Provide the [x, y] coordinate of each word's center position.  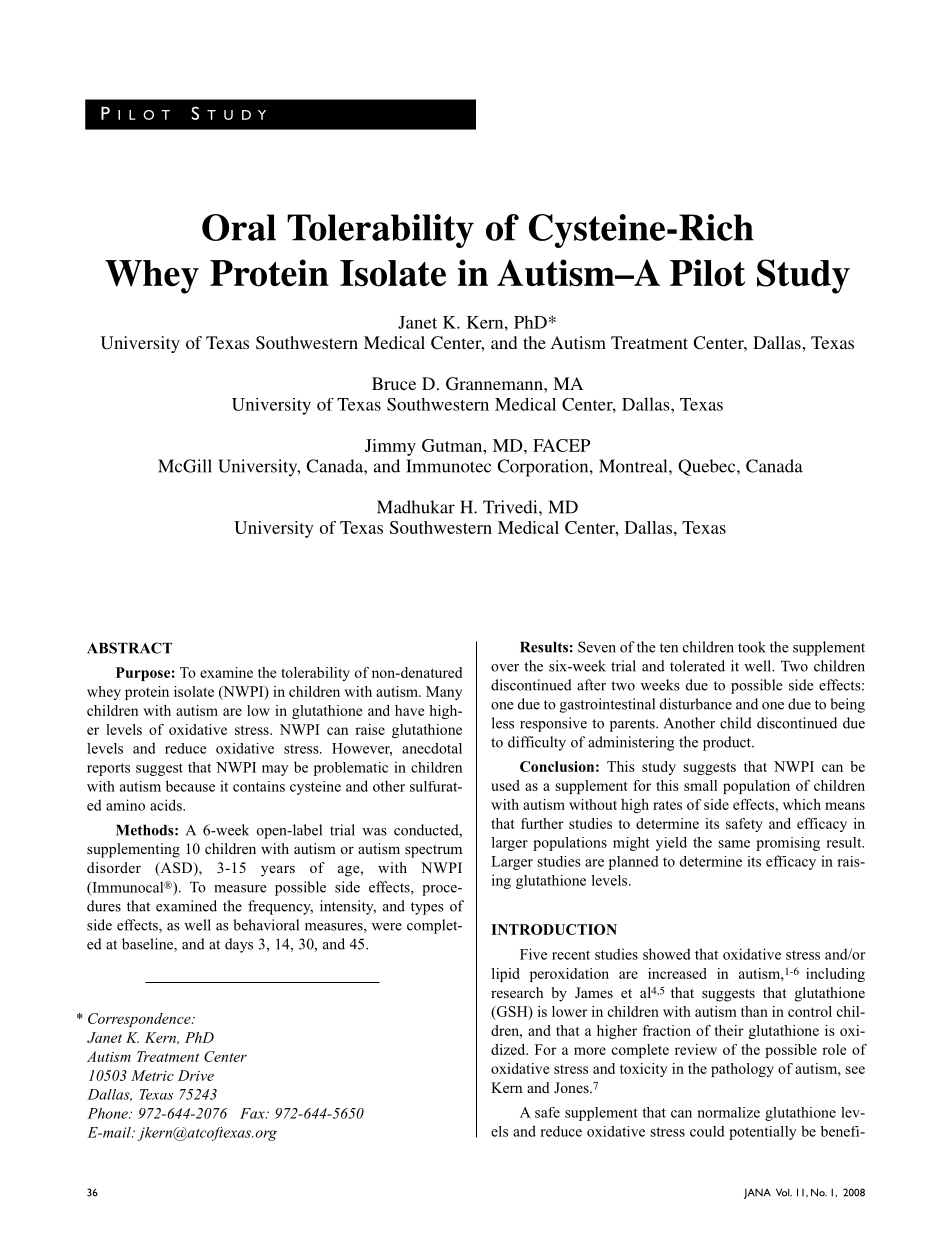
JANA [757, 1193]
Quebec [708, 467]
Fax [253, 1113]
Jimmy [390, 447]
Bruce [394, 383]
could [707, 1131]
